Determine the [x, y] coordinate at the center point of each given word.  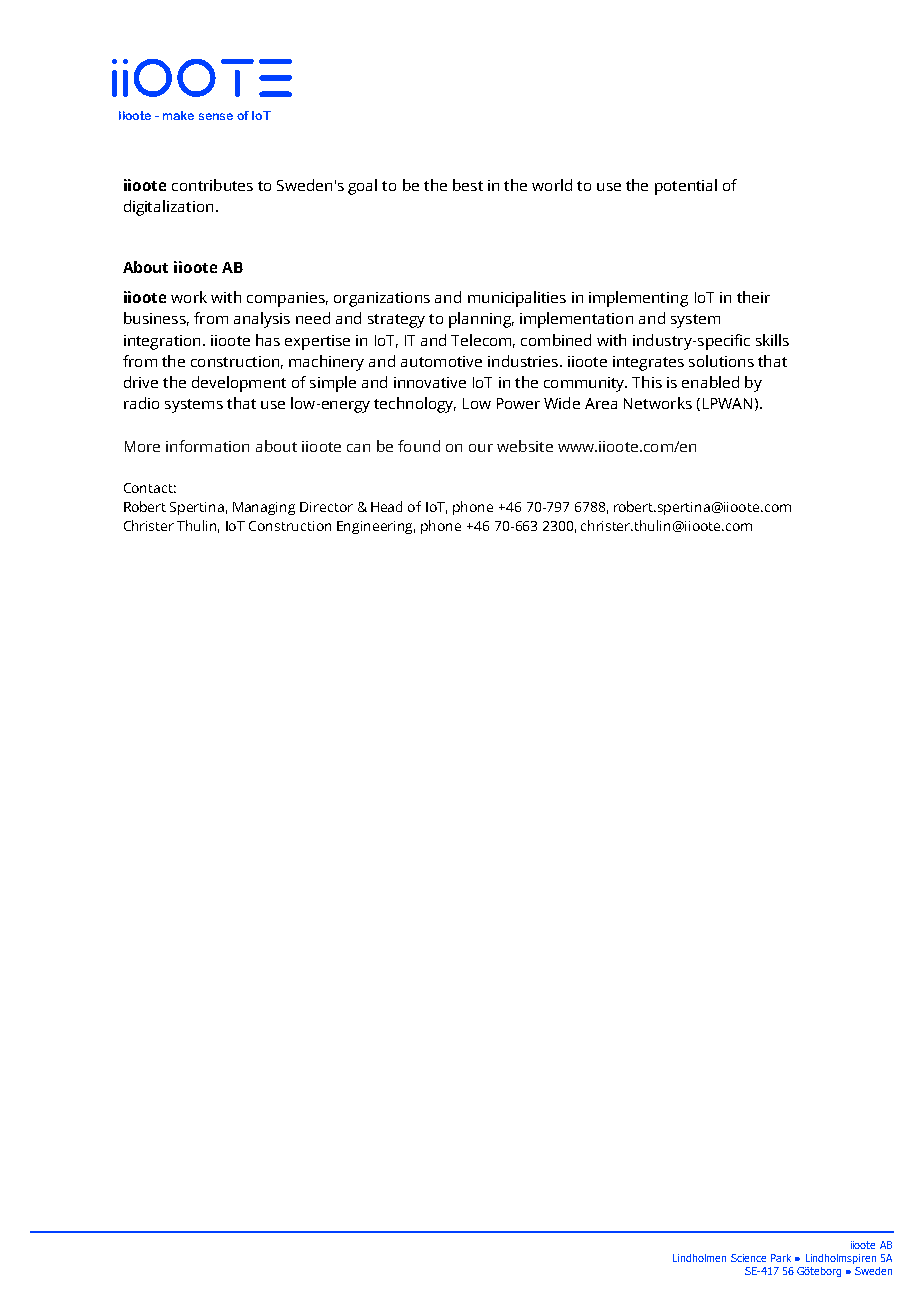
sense [216, 116]
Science [748, 1258]
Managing [264, 508]
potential [686, 187]
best [468, 185]
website [525, 446]
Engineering [376, 527]
